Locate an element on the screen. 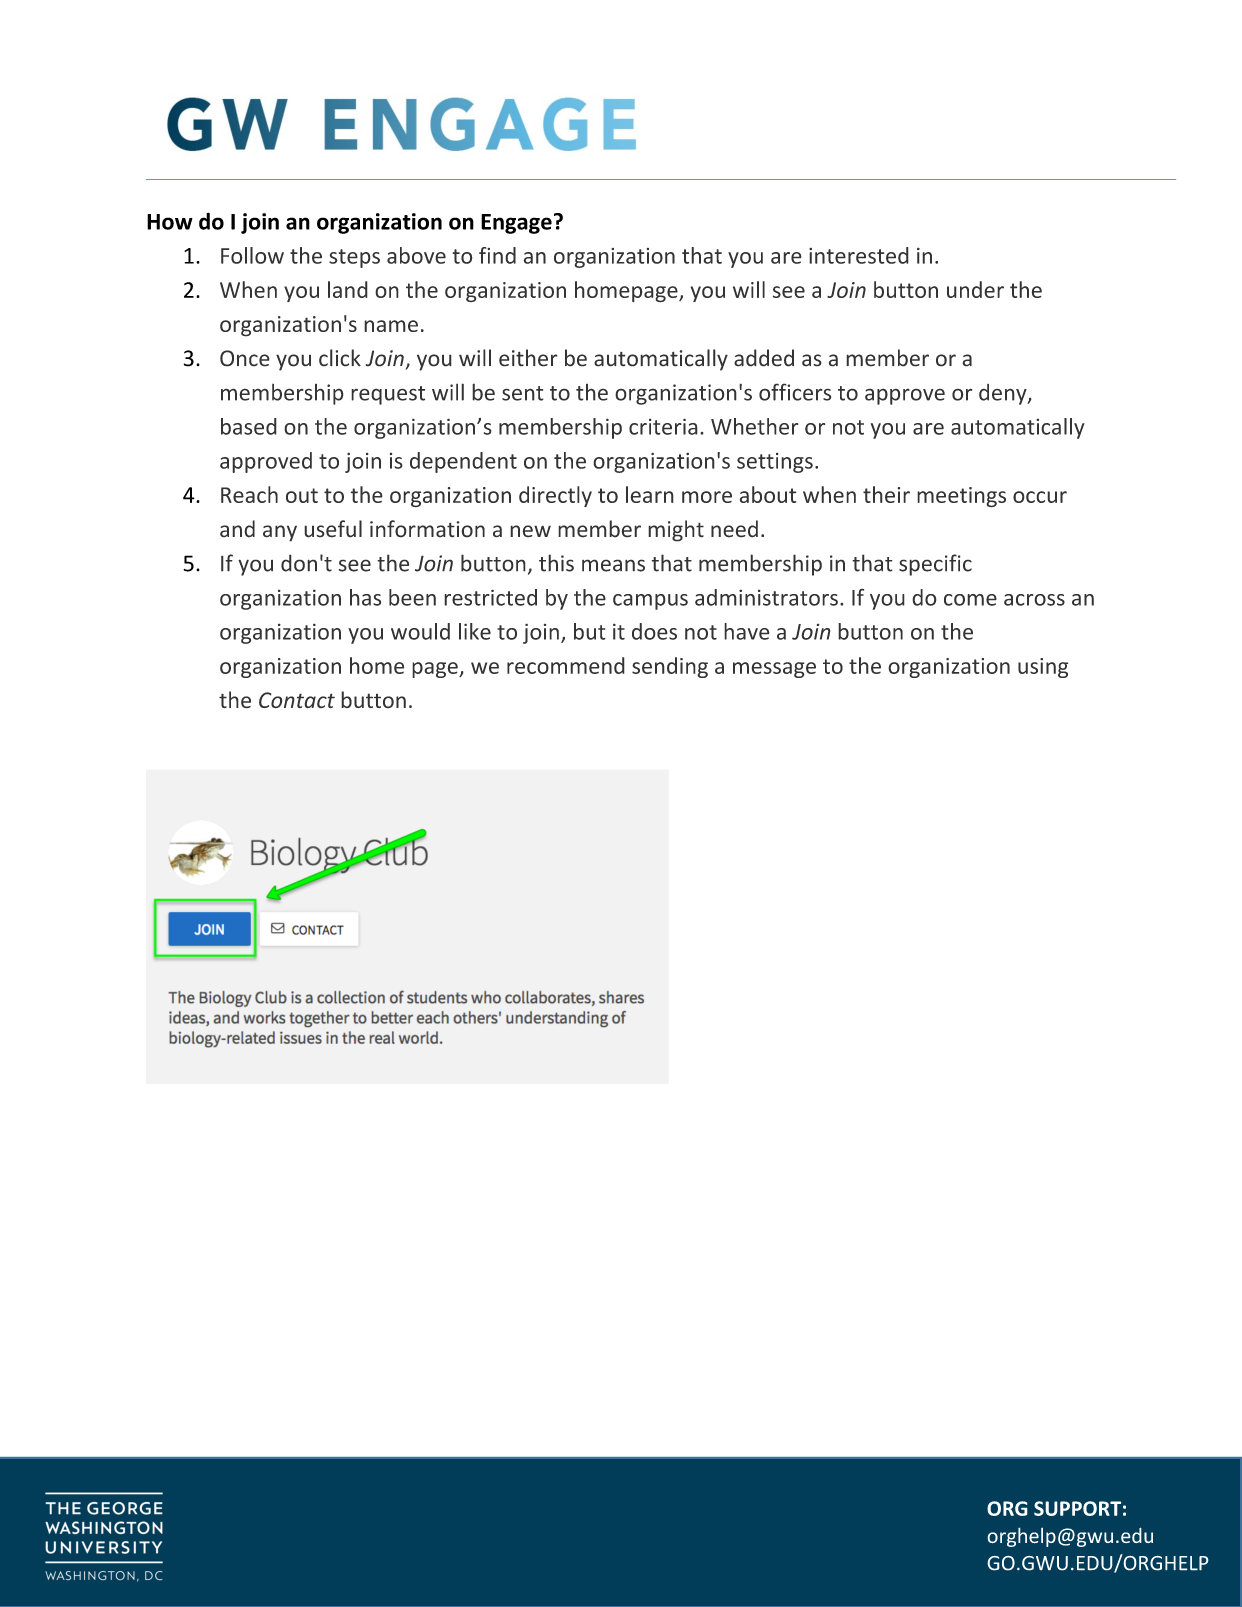  interested is located at coordinates (859, 255).
